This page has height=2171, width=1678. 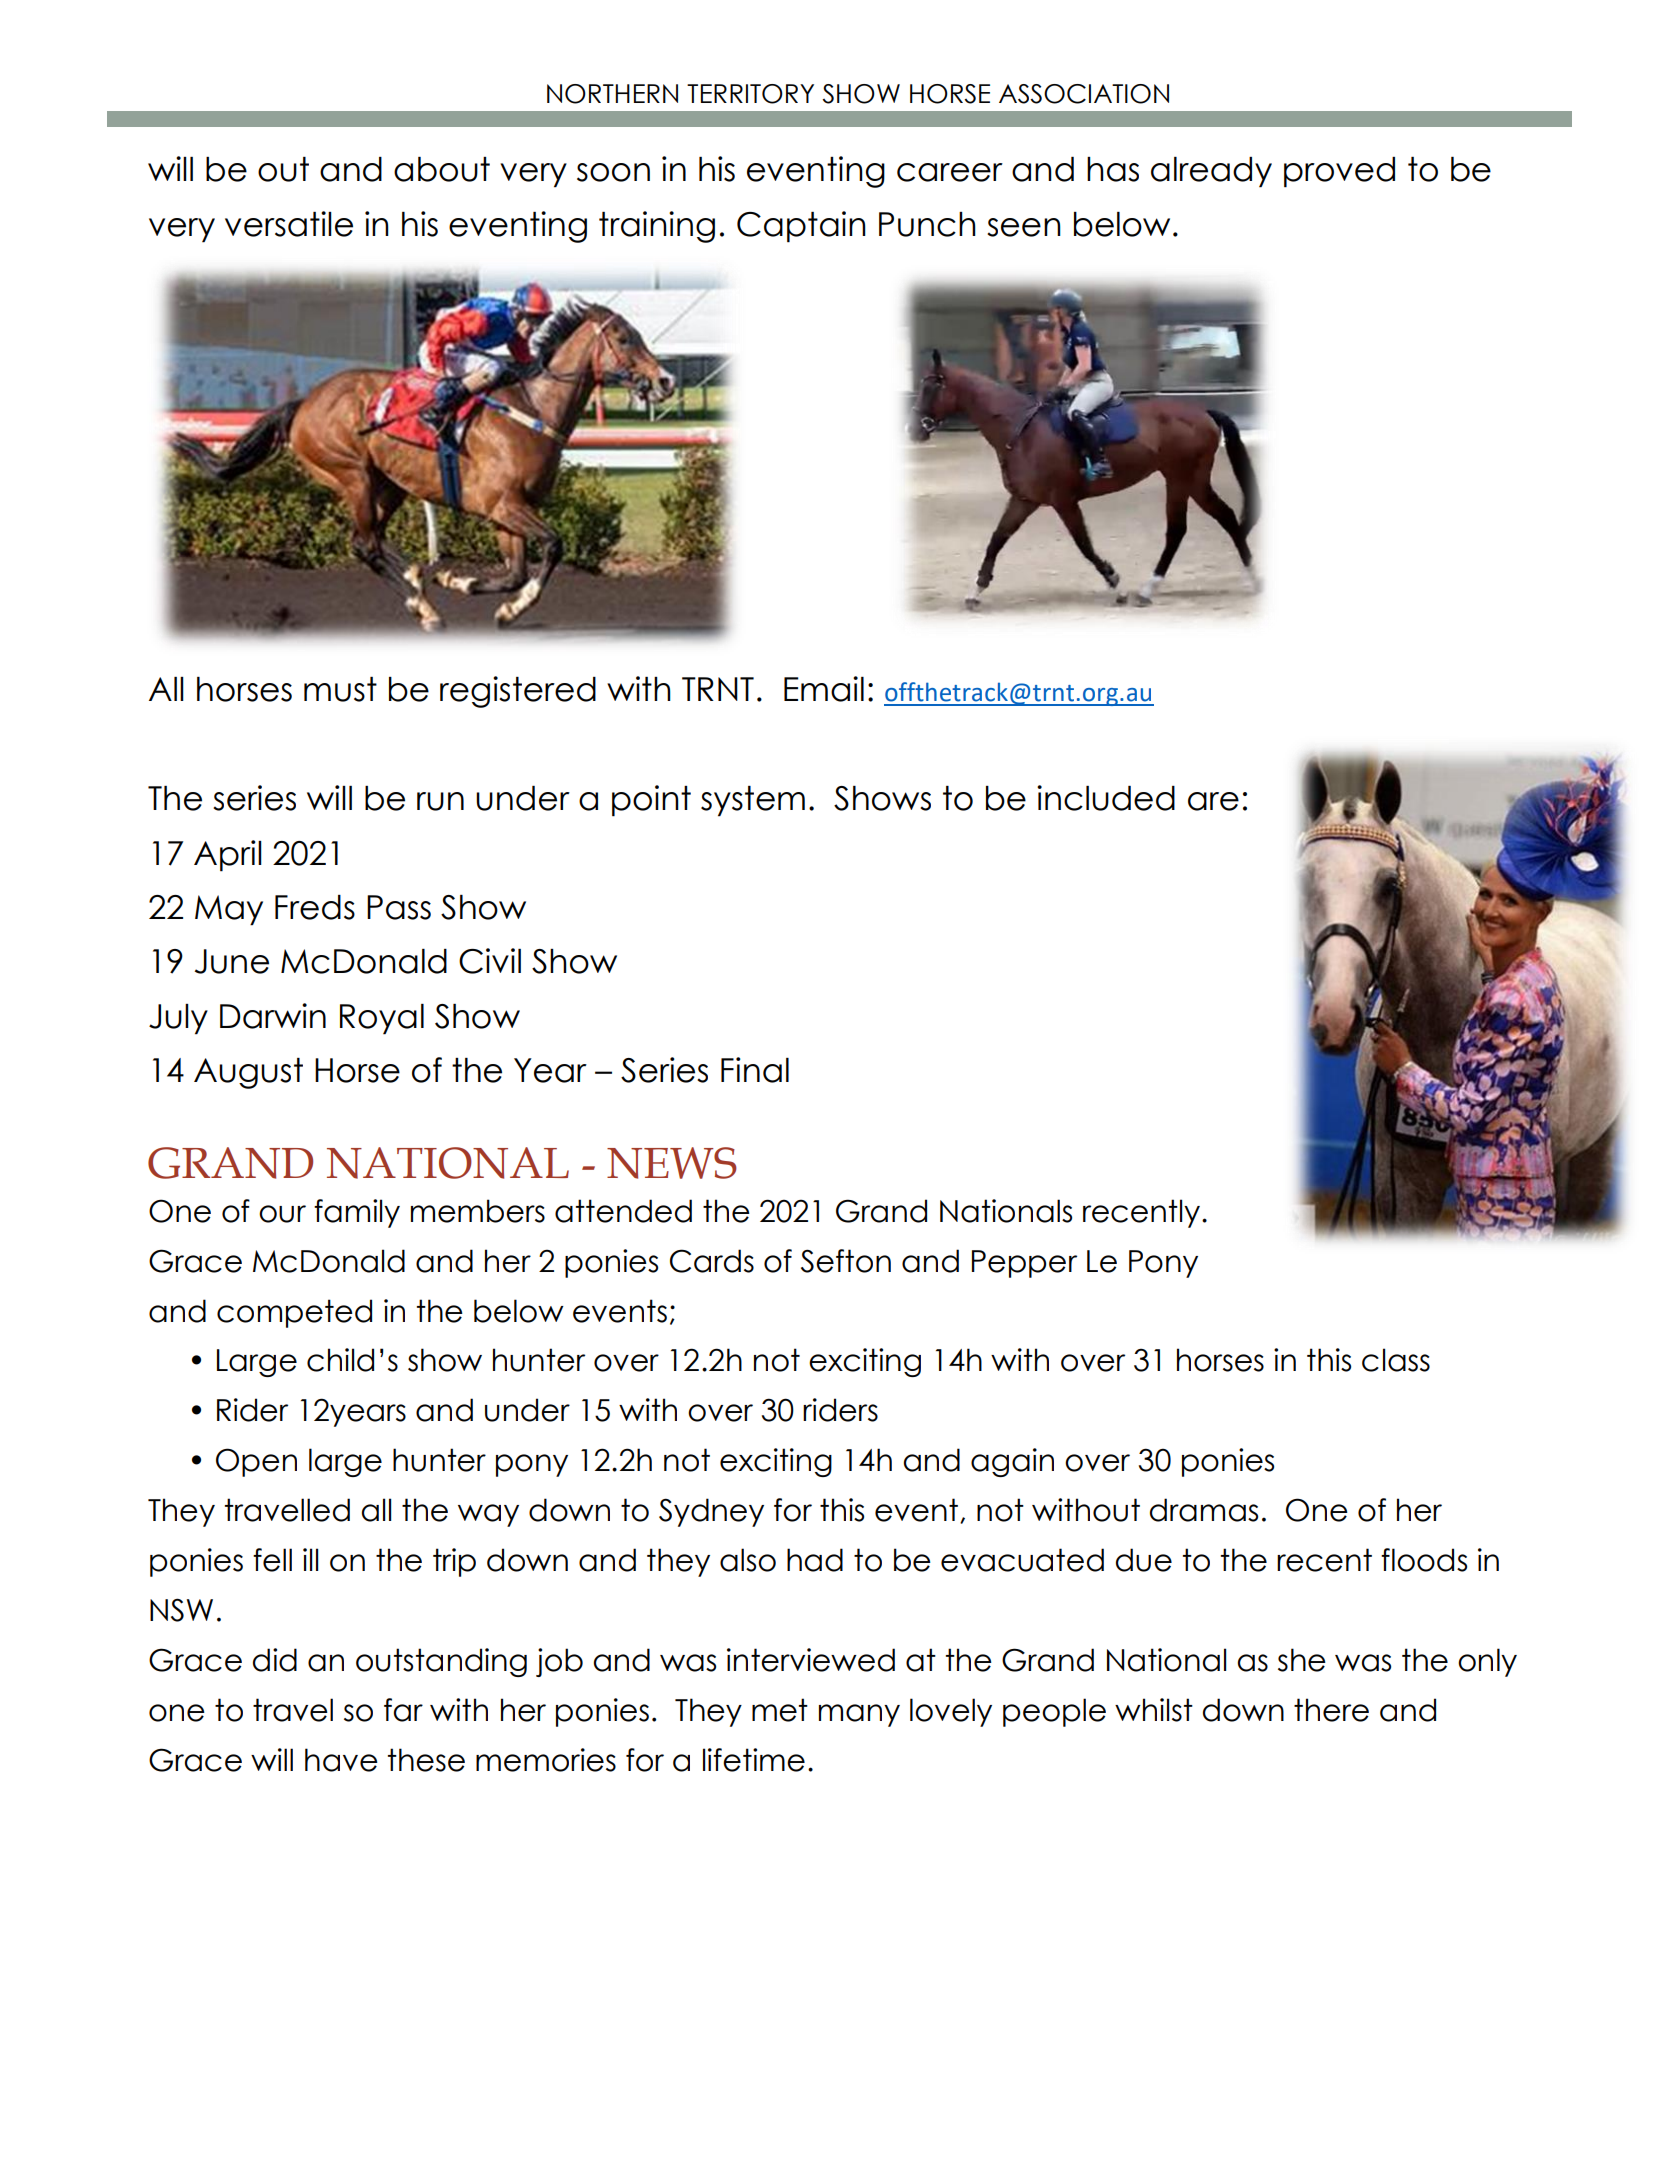 What do you see at coordinates (753, 801) in the page?
I see `system` at bounding box center [753, 801].
